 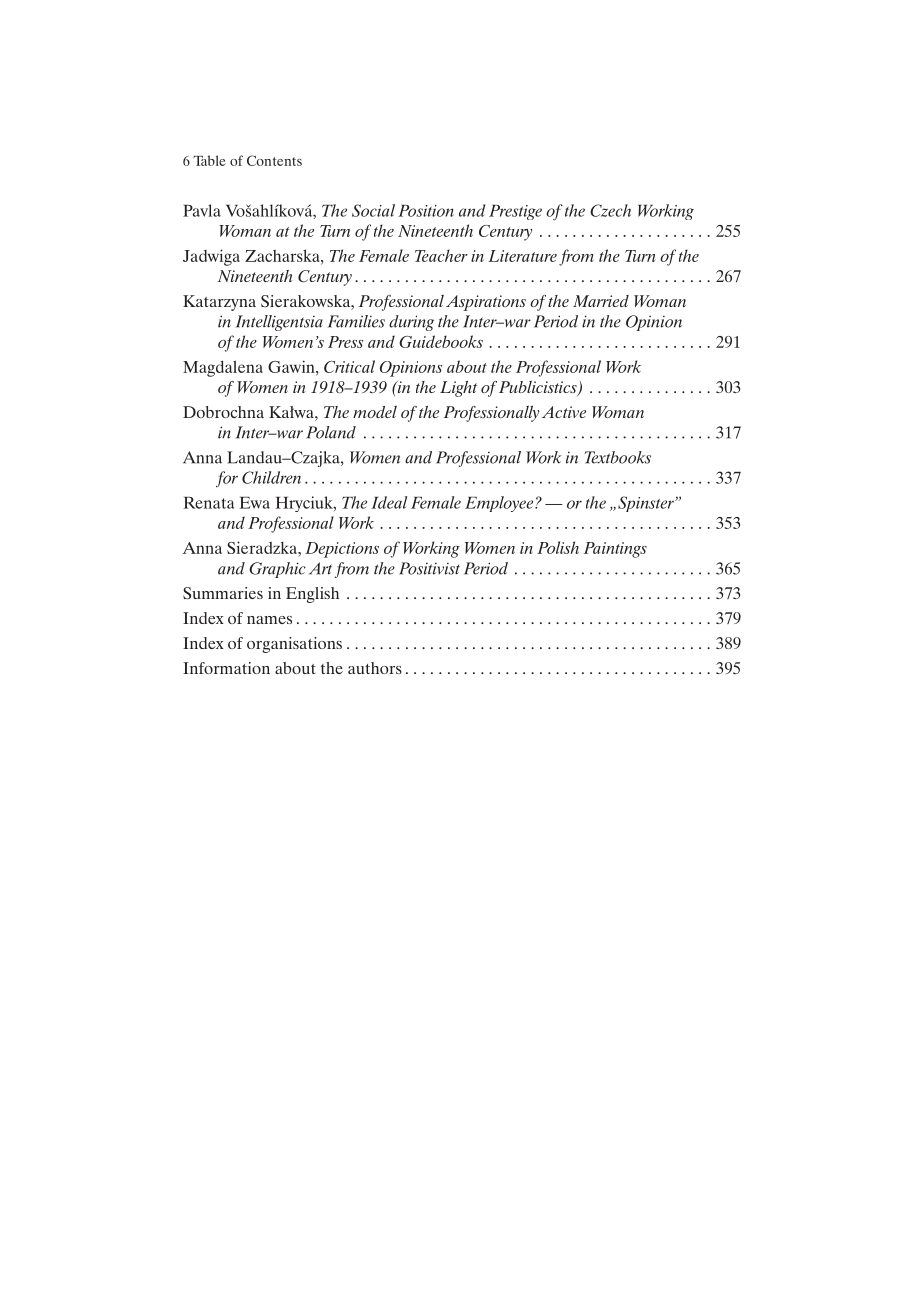 What do you see at coordinates (294, 645) in the screenshot?
I see `organisations` at bounding box center [294, 645].
